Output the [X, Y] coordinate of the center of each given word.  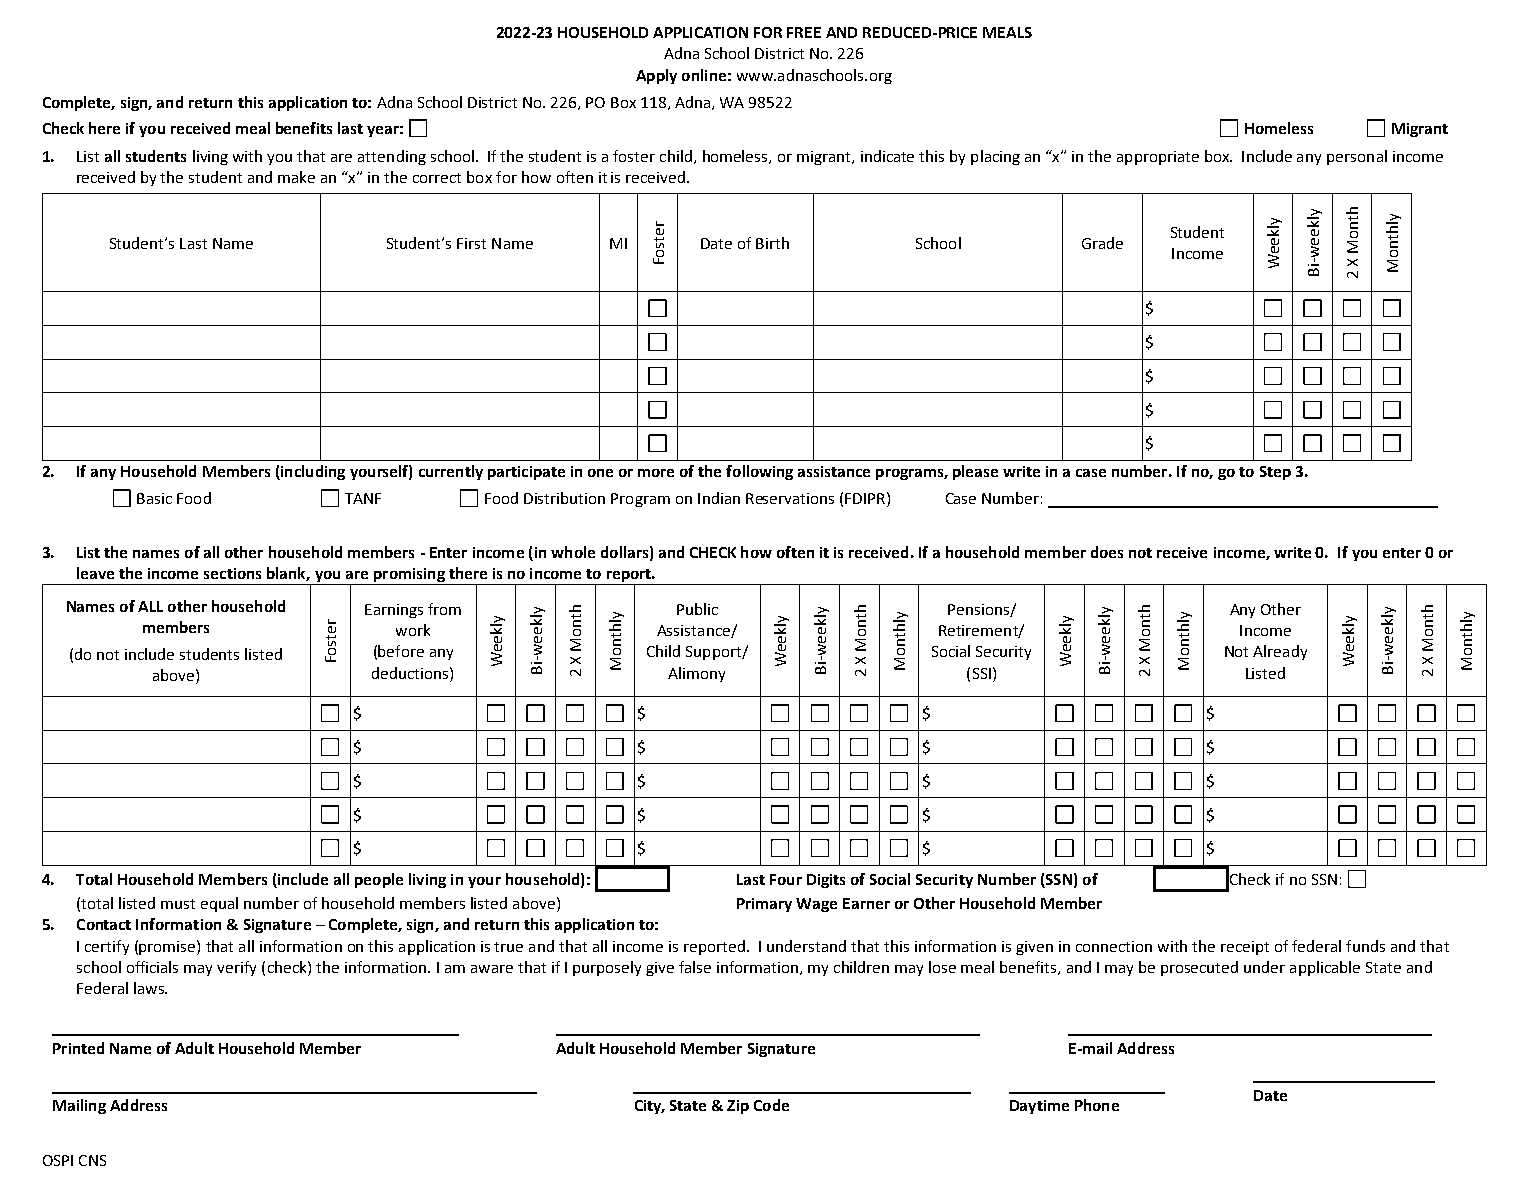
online [704, 75]
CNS [92, 1160]
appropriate [1158, 158]
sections [232, 573]
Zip [738, 1107]
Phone [1097, 1105]
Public [697, 609]
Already [1280, 652]
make [296, 177]
